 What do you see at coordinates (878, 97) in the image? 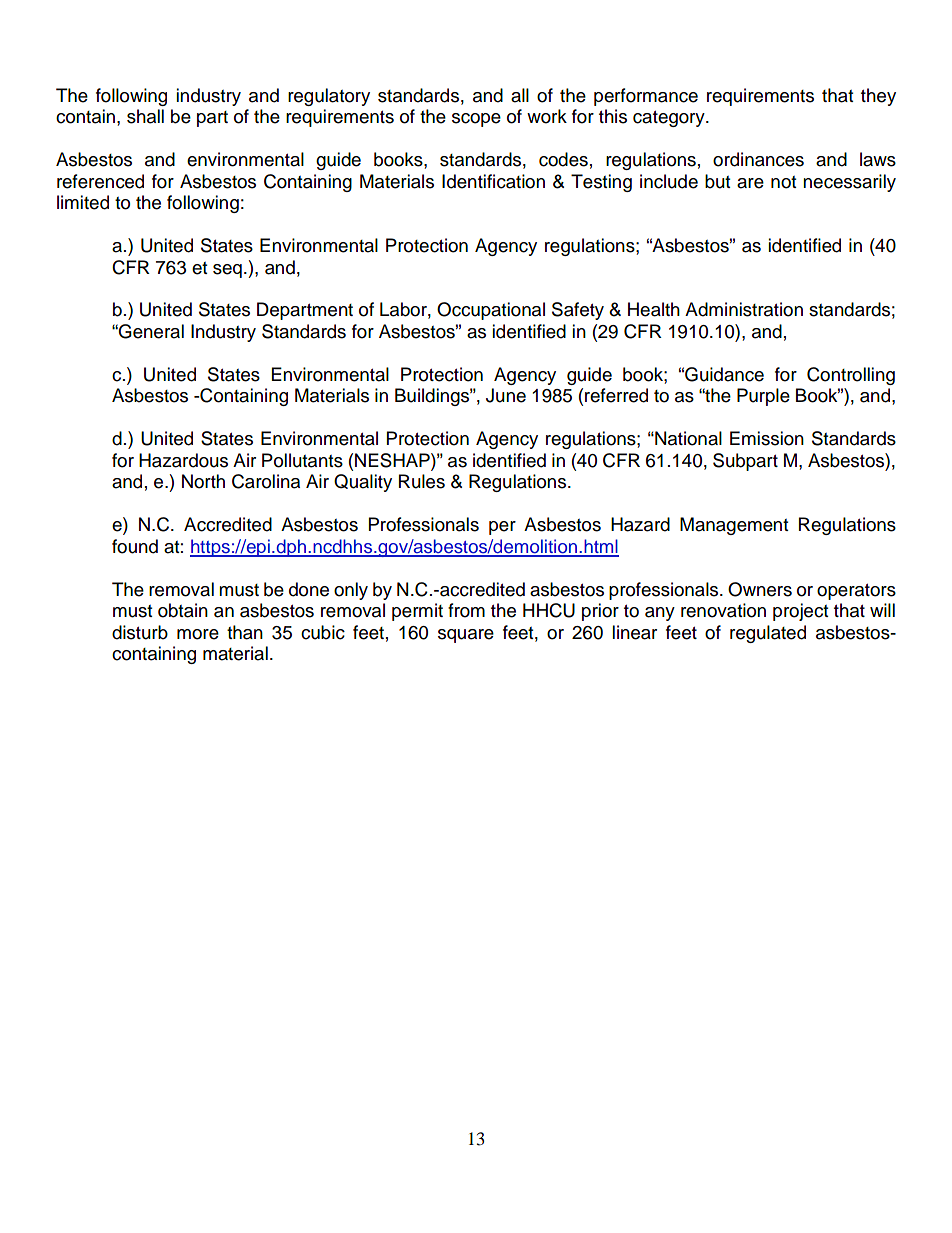
I see `they` at bounding box center [878, 97].
